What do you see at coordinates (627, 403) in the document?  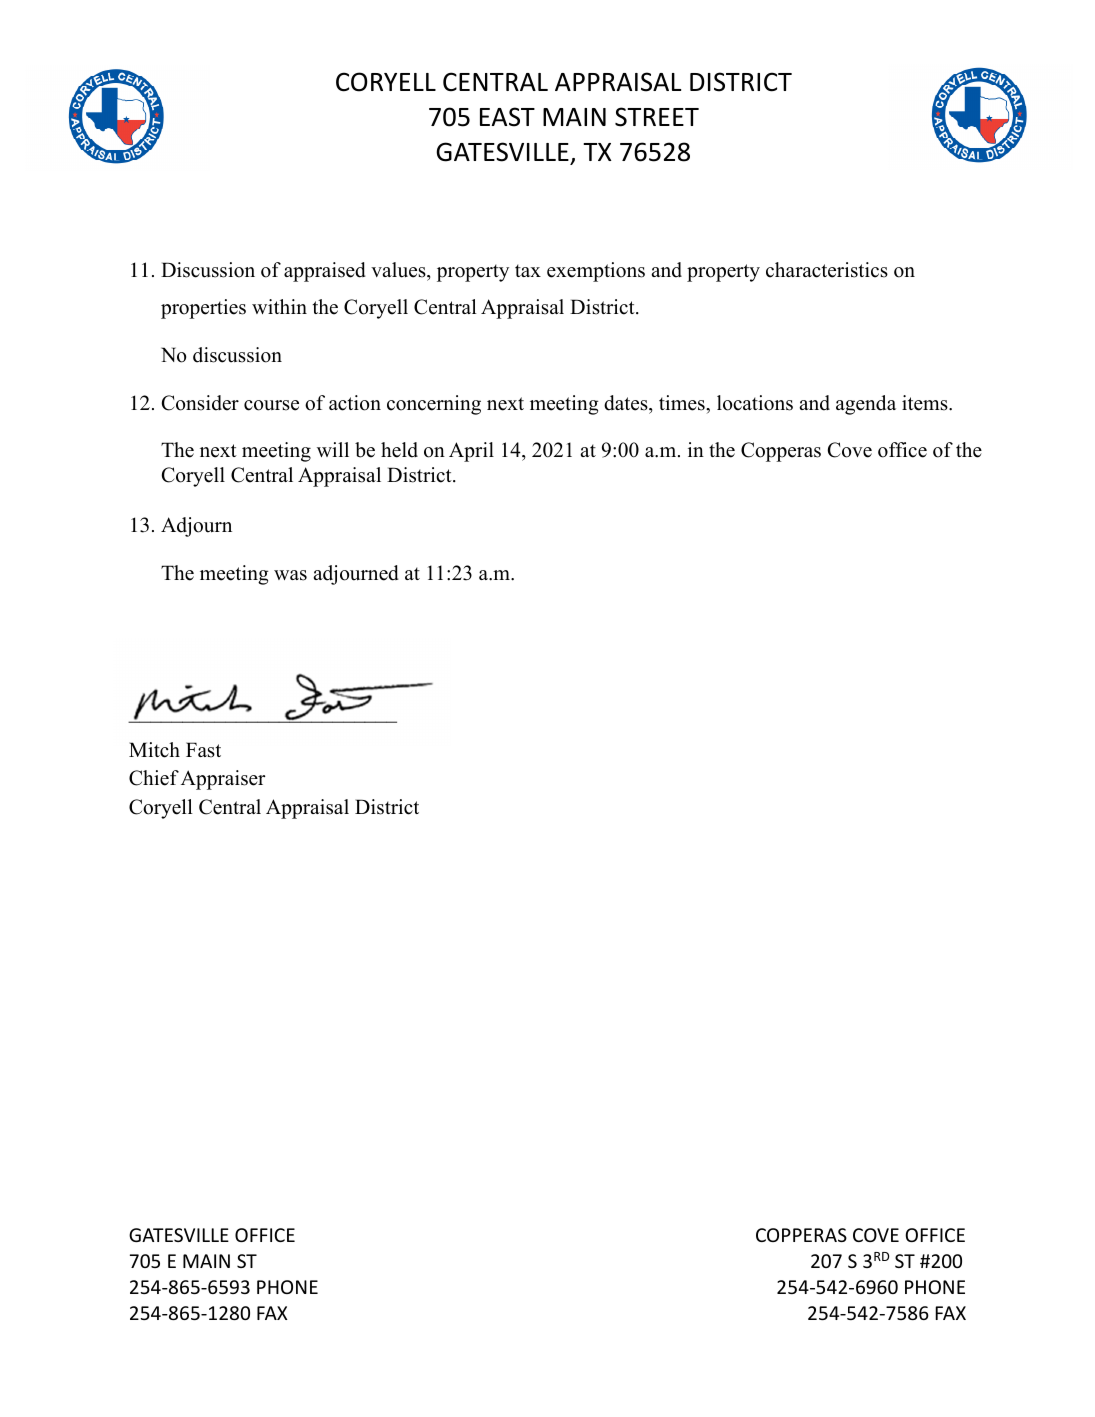 I see `dates` at bounding box center [627, 403].
